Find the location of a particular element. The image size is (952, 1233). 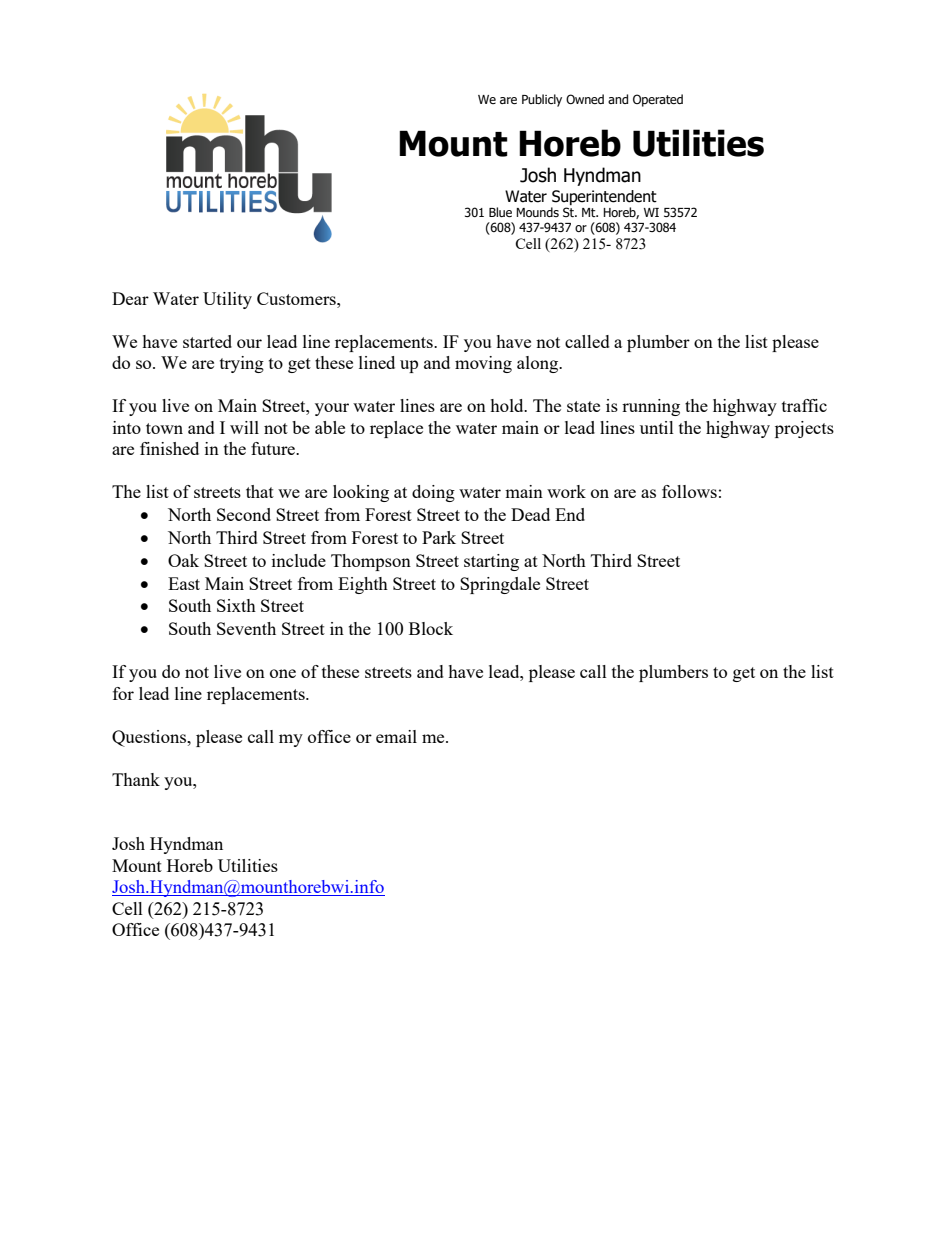

until is located at coordinates (657, 427).
